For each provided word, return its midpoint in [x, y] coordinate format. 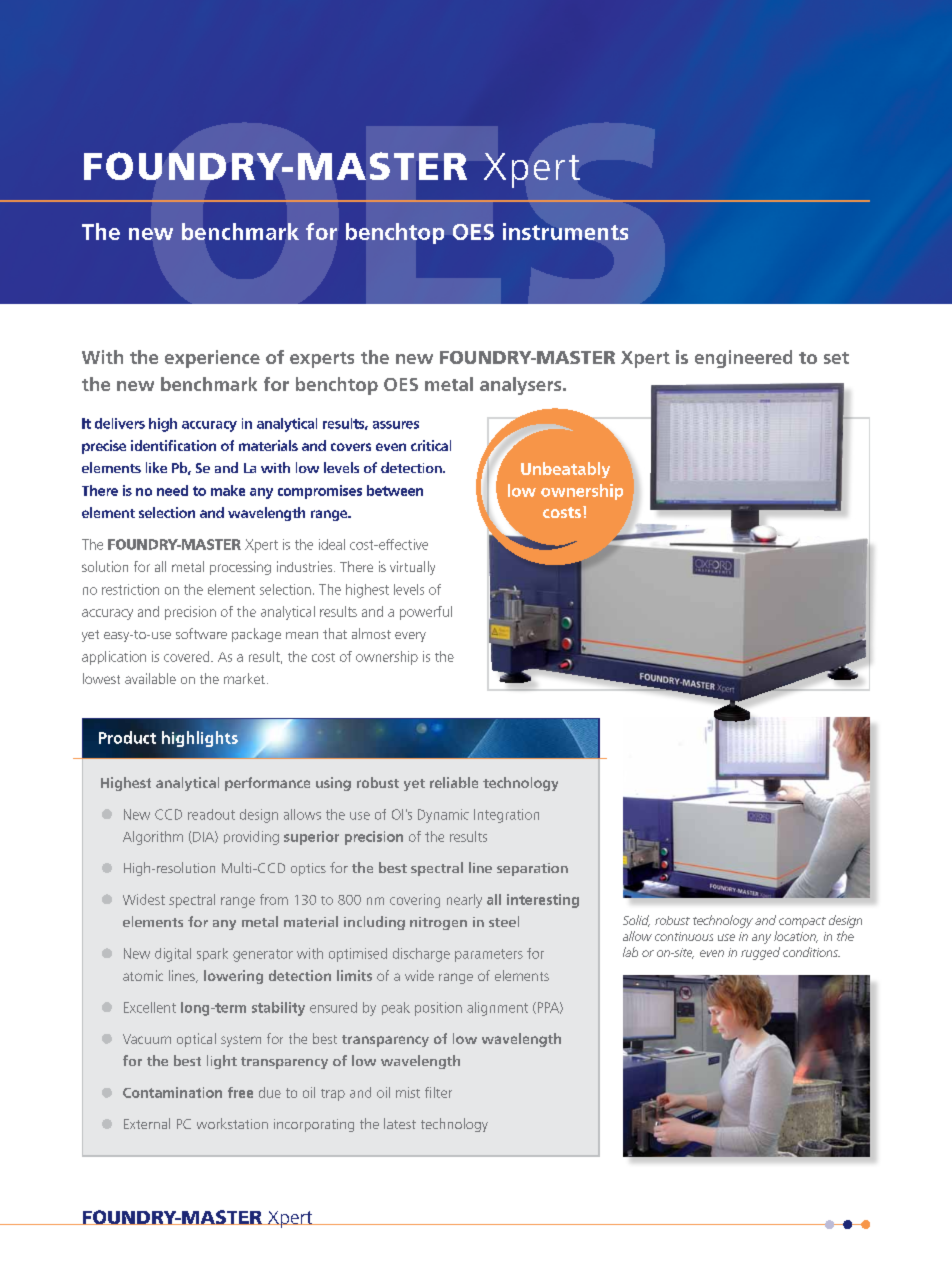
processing [240, 568]
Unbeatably [565, 470]
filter [438, 1092]
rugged [760, 953]
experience [212, 359]
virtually [412, 568]
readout [211, 814]
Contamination [172, 1092]
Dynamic [443, 816]
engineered [743, 359]
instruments [565, 231]
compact [802, 922]
